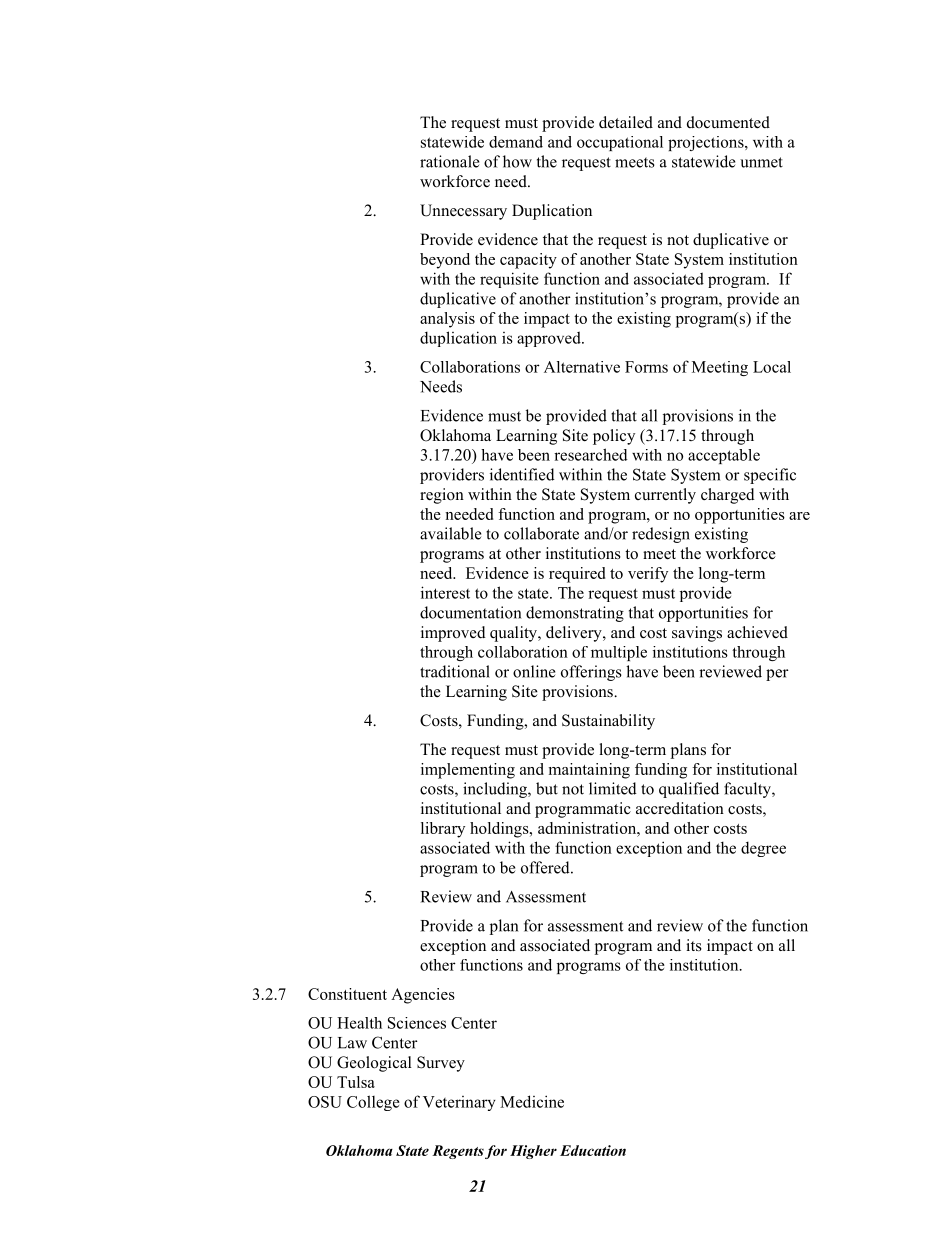 Image resolution: width=952 pixels, height=1233 pixels. I want to click on but, so click(547, 788).
